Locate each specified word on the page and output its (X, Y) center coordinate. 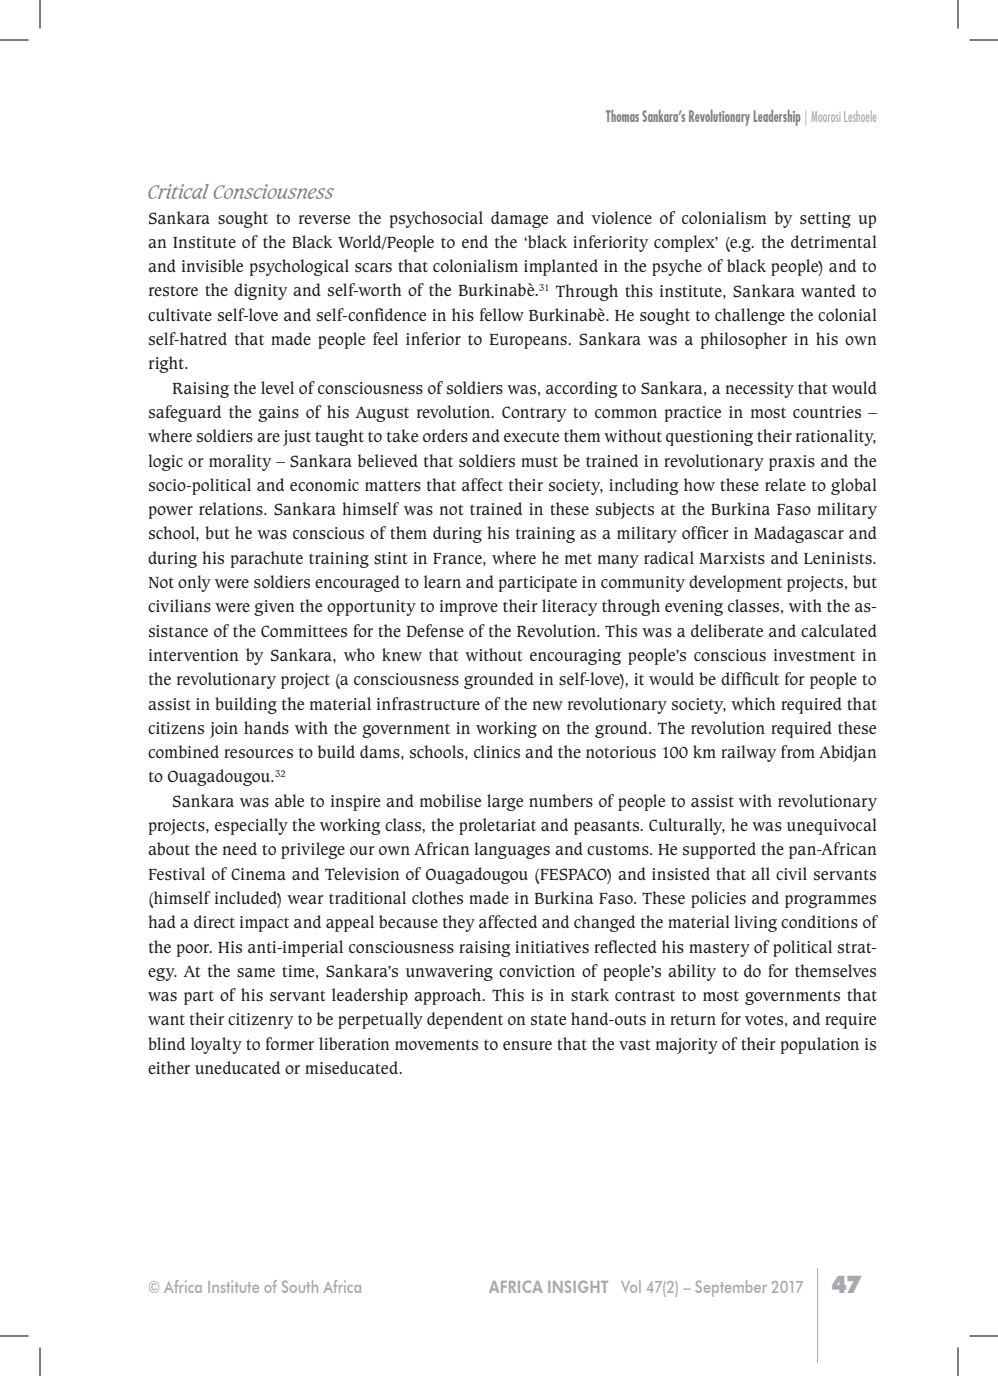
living (755, 923)
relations (232, 509)
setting (825, 220)
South (300, 1286)
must (539, 462)
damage (519, 219)
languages (512, 850)
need (240, 848)
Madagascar (799, 534)
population (820, 1045)
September (731, 1288)
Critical (178, 191)
